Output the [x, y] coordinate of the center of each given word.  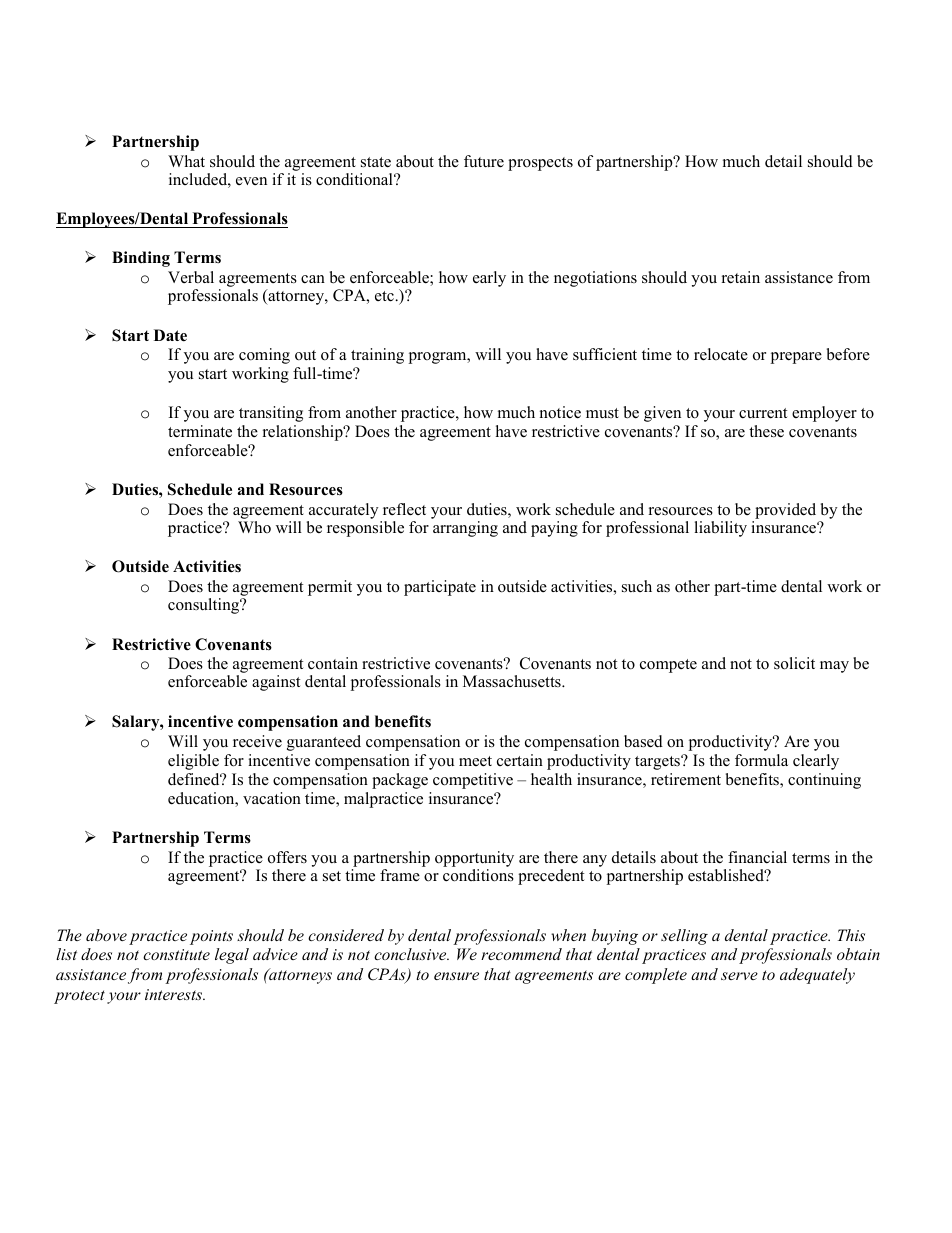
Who [254, 527]
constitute [176, 954]
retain [741, 277]
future [484, 161]
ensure [456, 976]
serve [739, 976]
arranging [465, 529]
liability [720, 529]
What [186, 161]
